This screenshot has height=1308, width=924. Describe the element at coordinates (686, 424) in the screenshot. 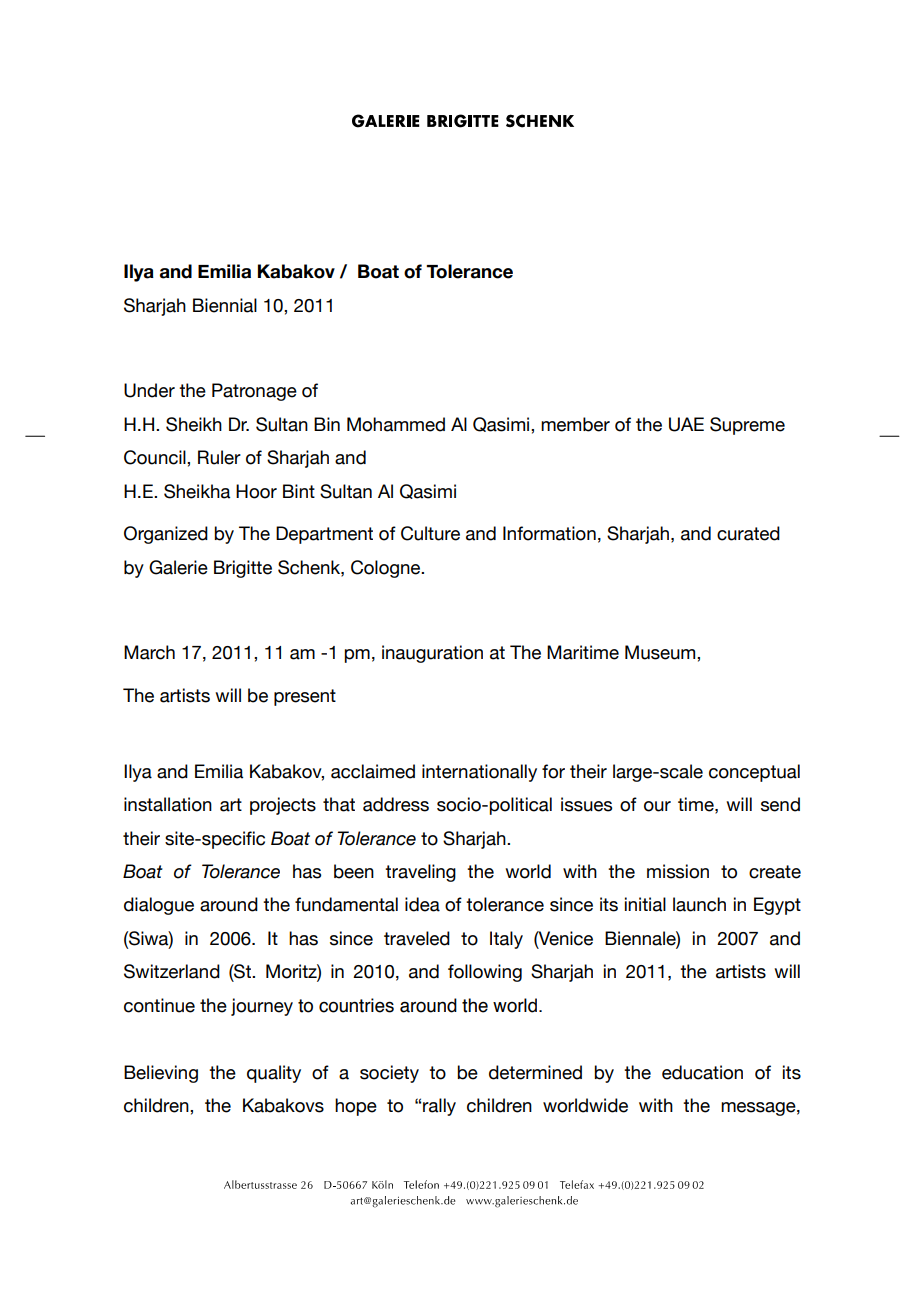

I see `UAE` at that location.
